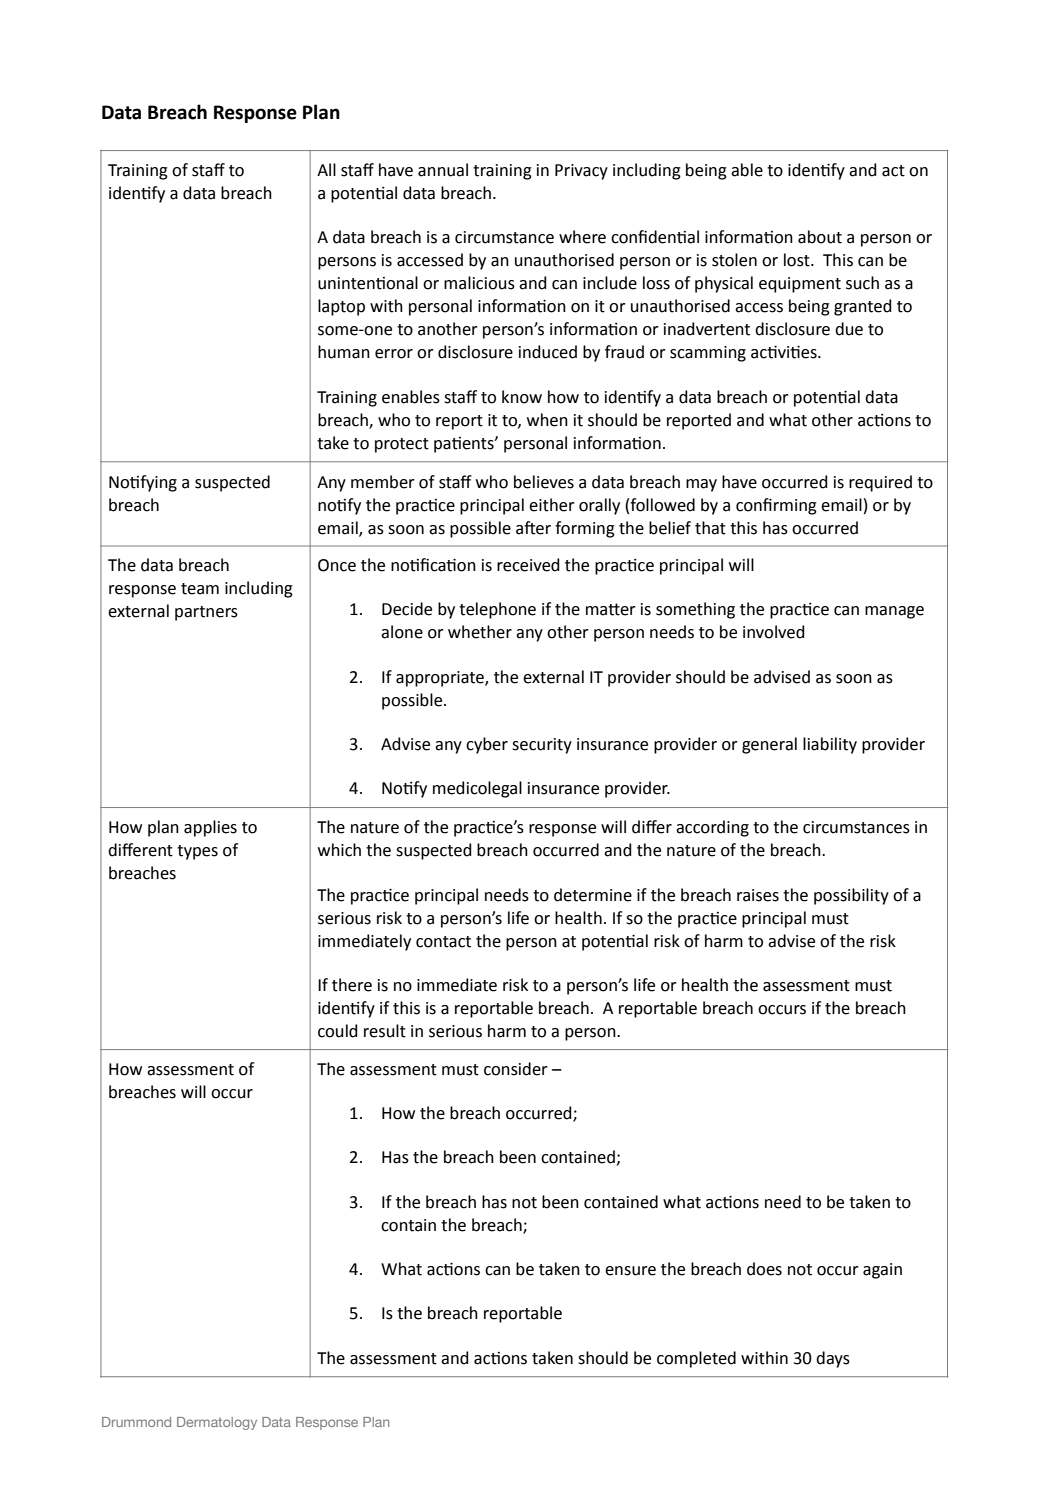  Describe the element at coordinates (341, 307) in the image. I see `laptop` at that location.
